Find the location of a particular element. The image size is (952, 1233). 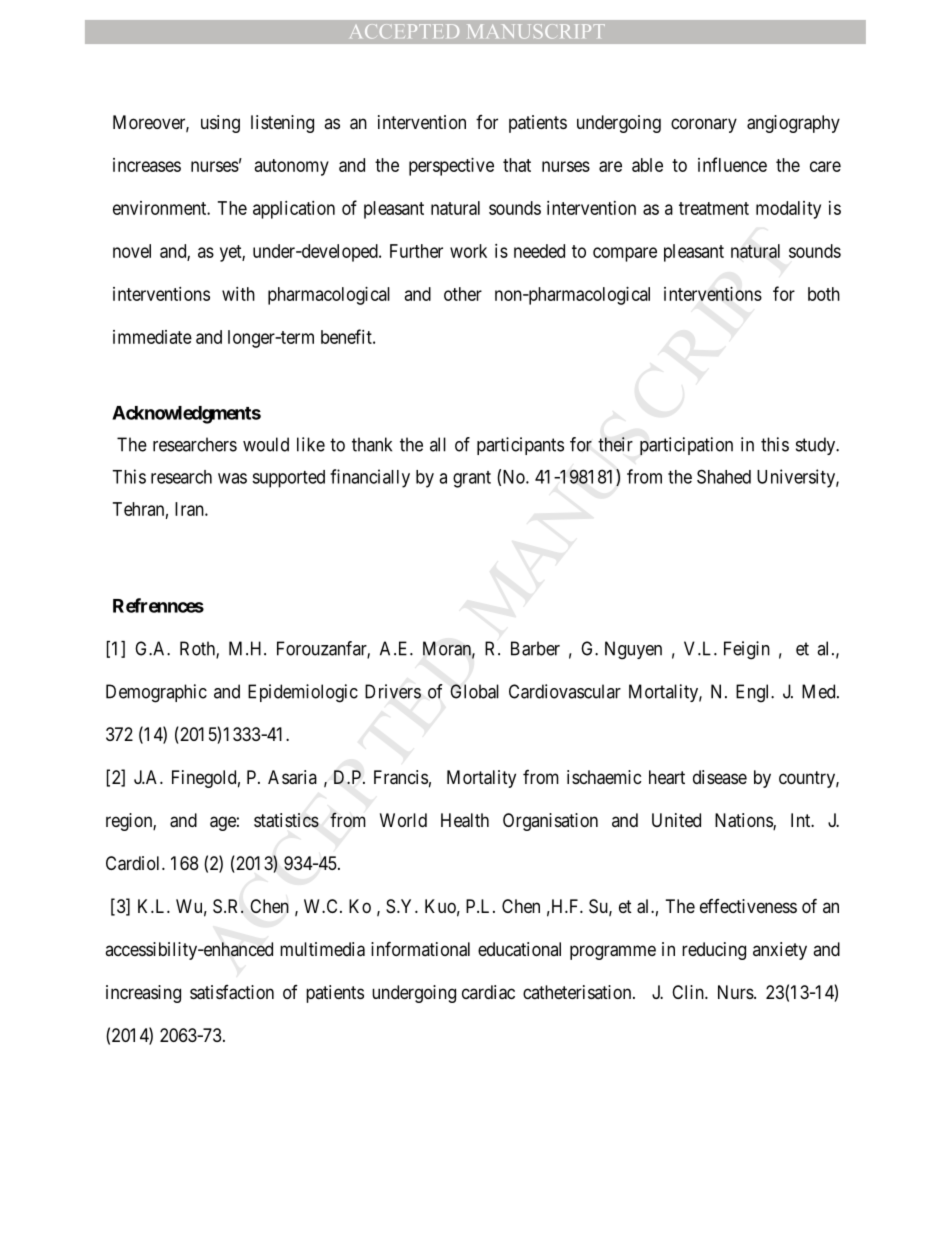

using is located at coordinates (220, 124).
